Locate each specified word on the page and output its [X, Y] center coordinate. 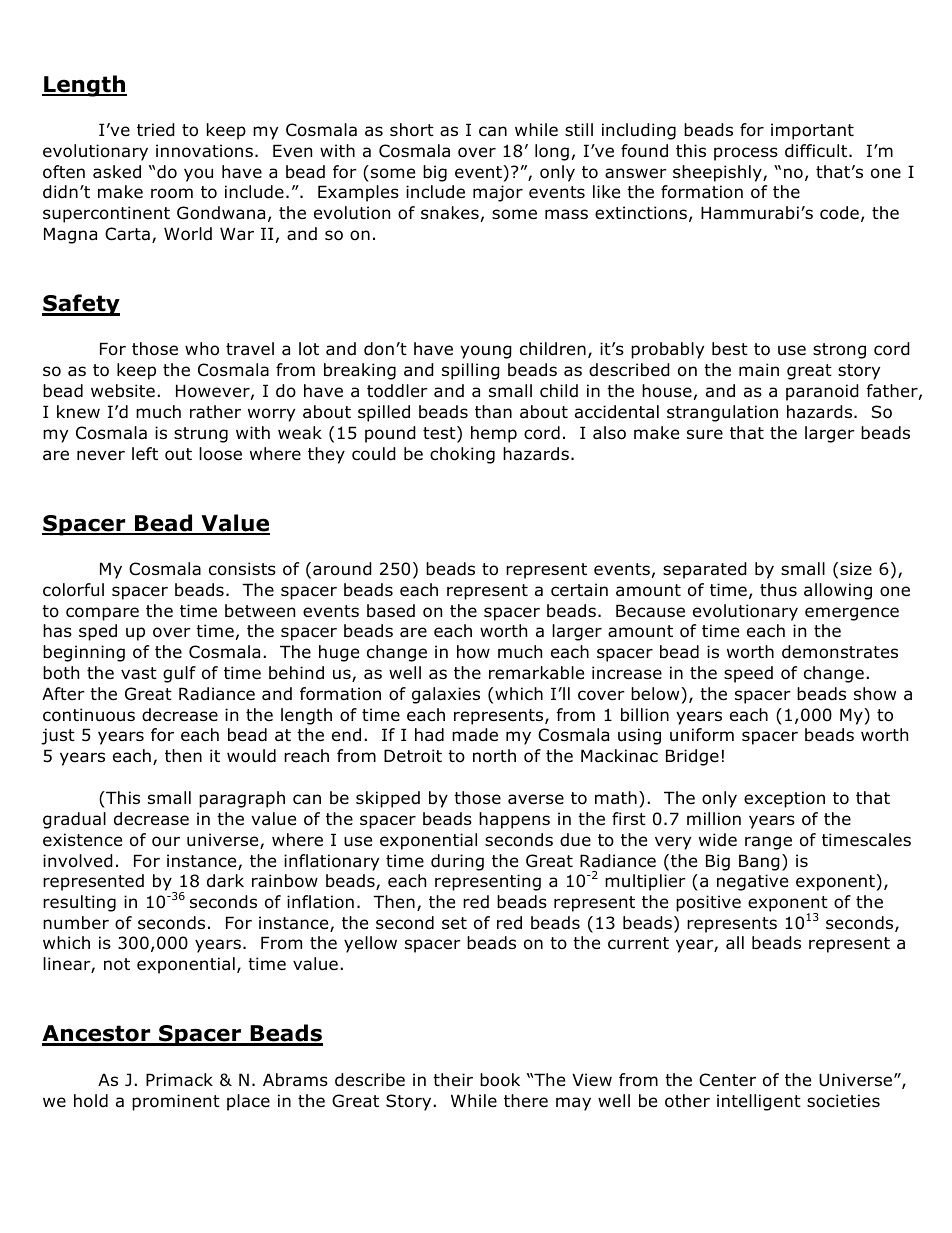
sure [705, 434]
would [251, 756]
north [494, 756]
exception [784, 799]
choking [462, 455]
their [453, 1080]
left [145, 453]
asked [117, 172]
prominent [176, 1102]
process [746, 154]
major [498, 193]
